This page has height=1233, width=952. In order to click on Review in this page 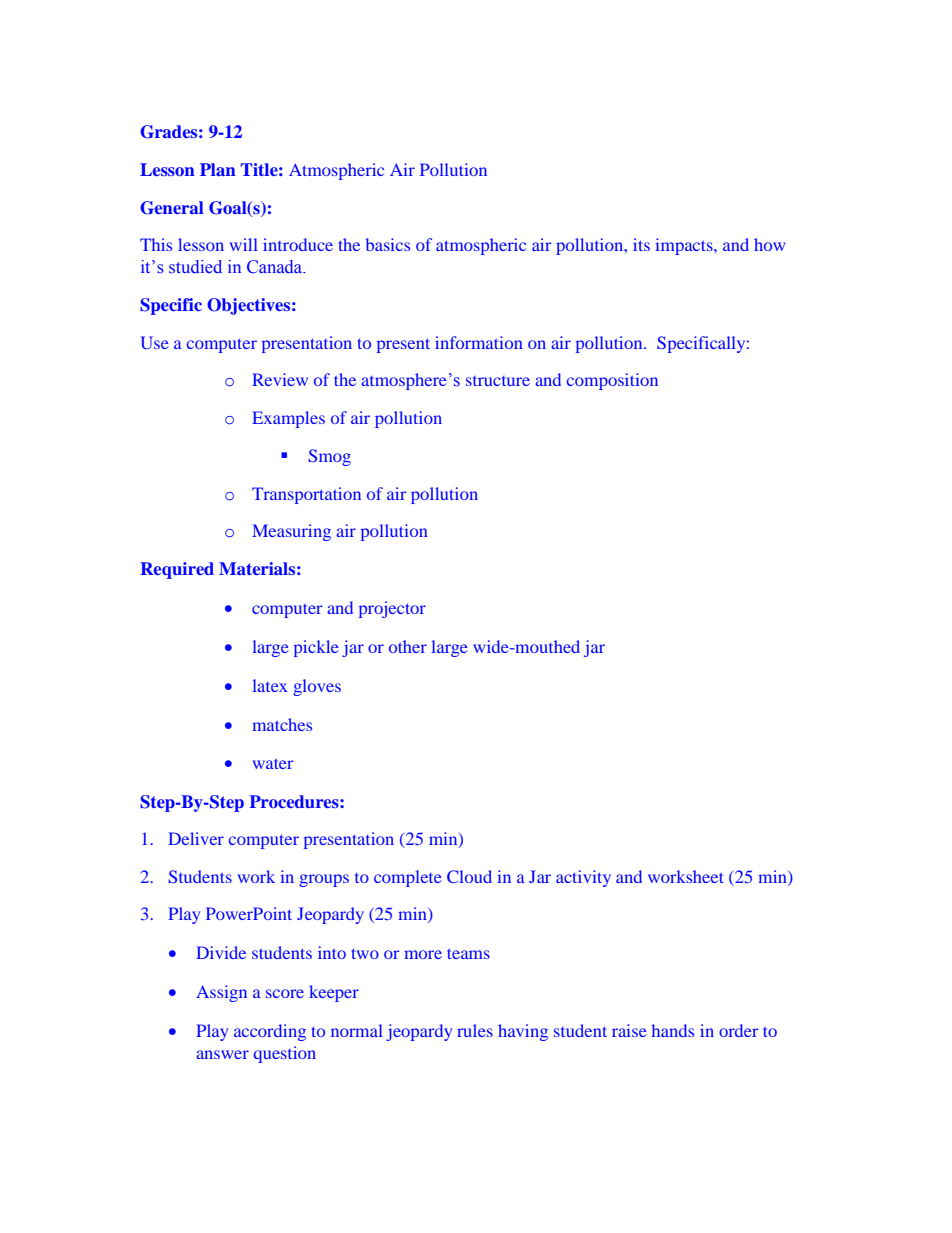, I will do `click(280, 379)`.
